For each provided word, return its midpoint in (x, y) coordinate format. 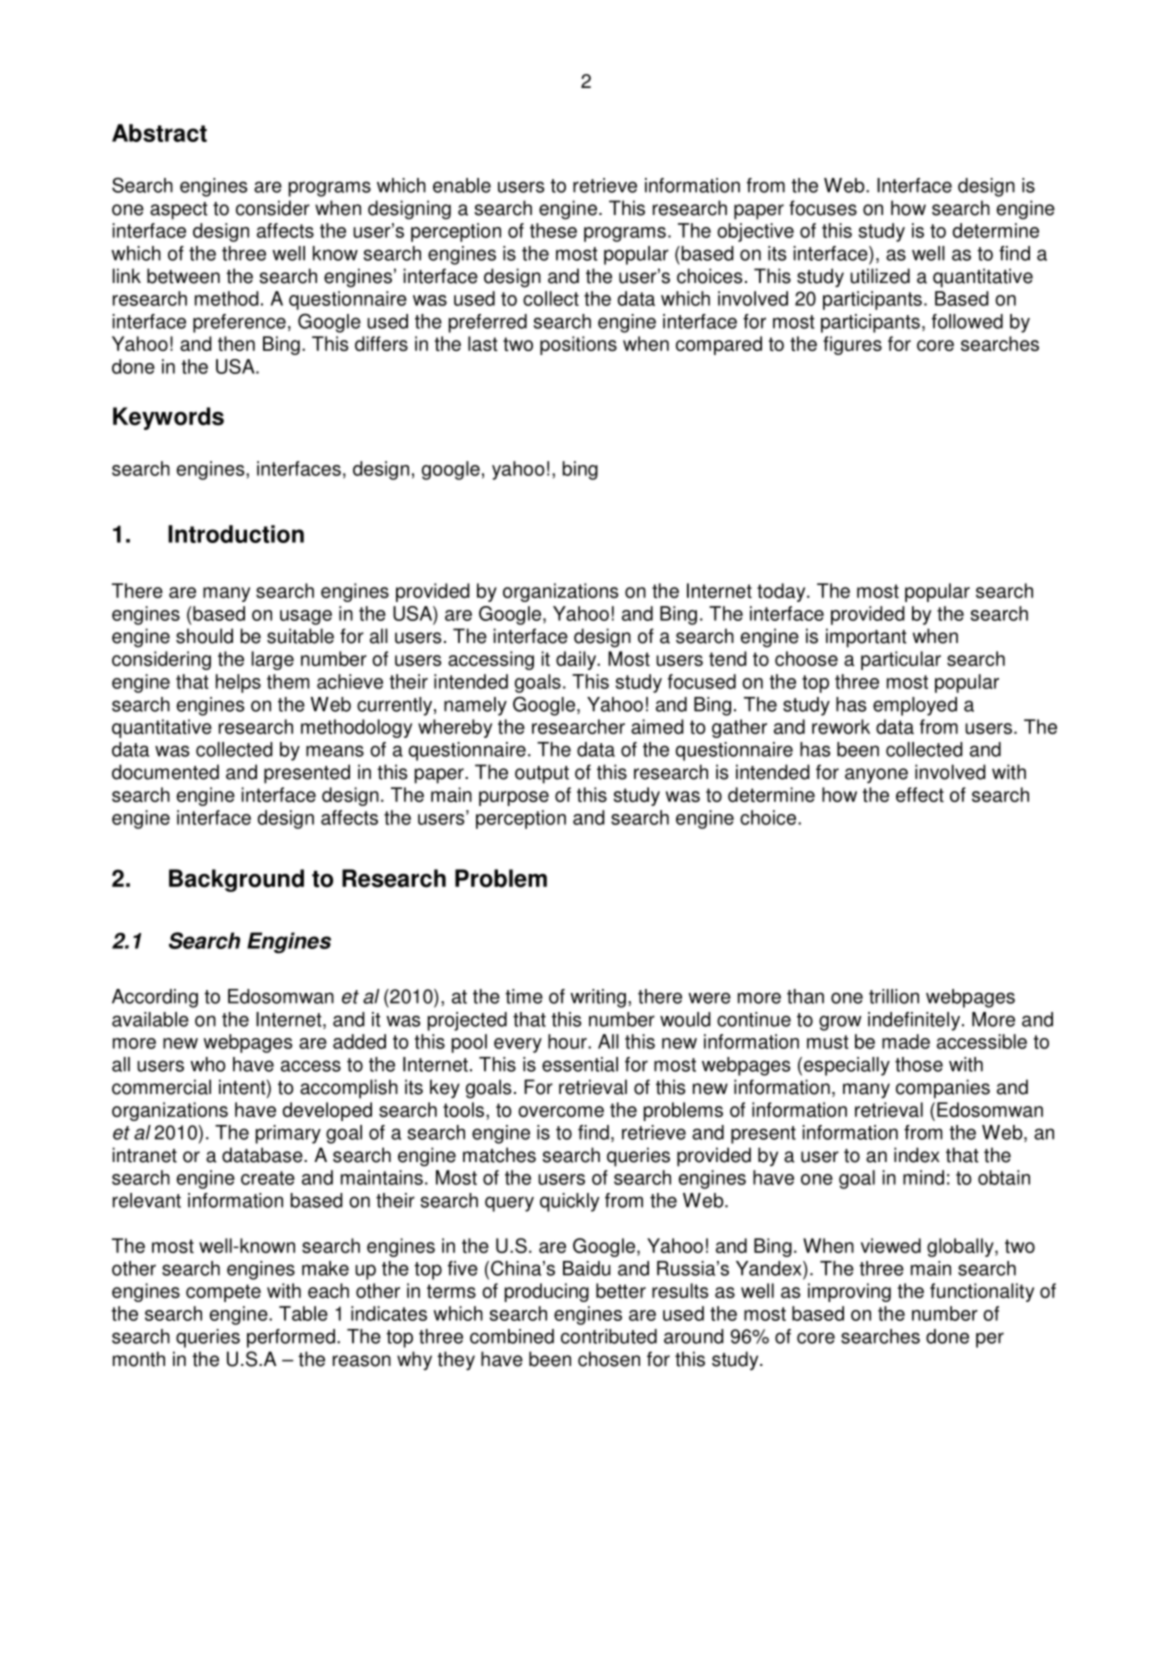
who (208, 1064)
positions (578, 345)
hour (568, 1041)
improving (849, 1292)
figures (852, 345)
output (542, 775)
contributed (609, 1336)
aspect (179, 211)
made (906, 1041)
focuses (823, 208)
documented (165, 772)
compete (223, 1293)
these (553, 230)
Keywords (168, 418)
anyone (876, 776)
